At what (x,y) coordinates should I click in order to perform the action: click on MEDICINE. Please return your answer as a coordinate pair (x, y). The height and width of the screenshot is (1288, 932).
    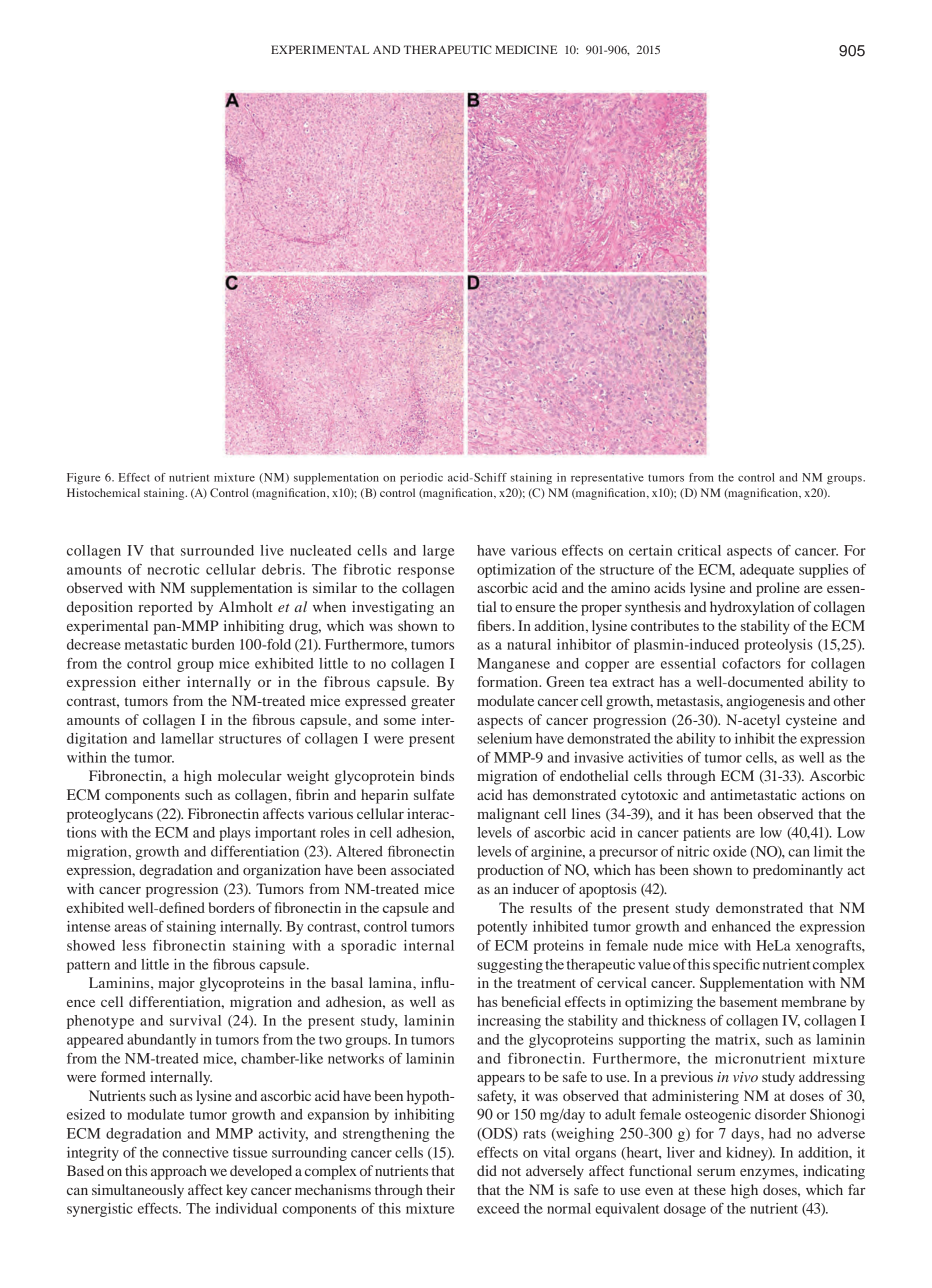
    Looking at the image, I should click on (526, 49).
